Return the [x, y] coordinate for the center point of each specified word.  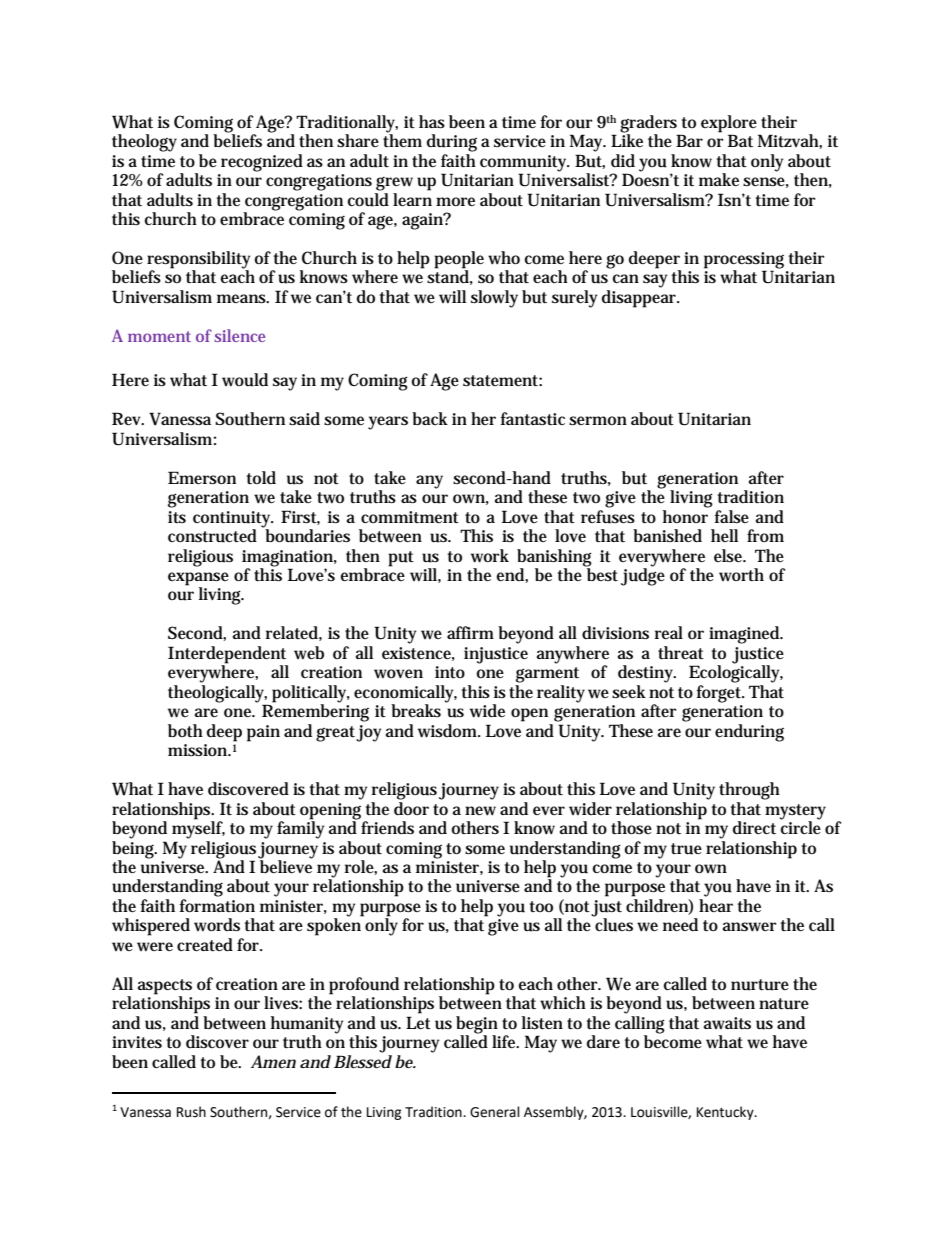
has [432, 122]
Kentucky [726, 1113]
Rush [191, 1112]
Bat [740, 140]
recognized [262, 163]
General [495, 1112]
